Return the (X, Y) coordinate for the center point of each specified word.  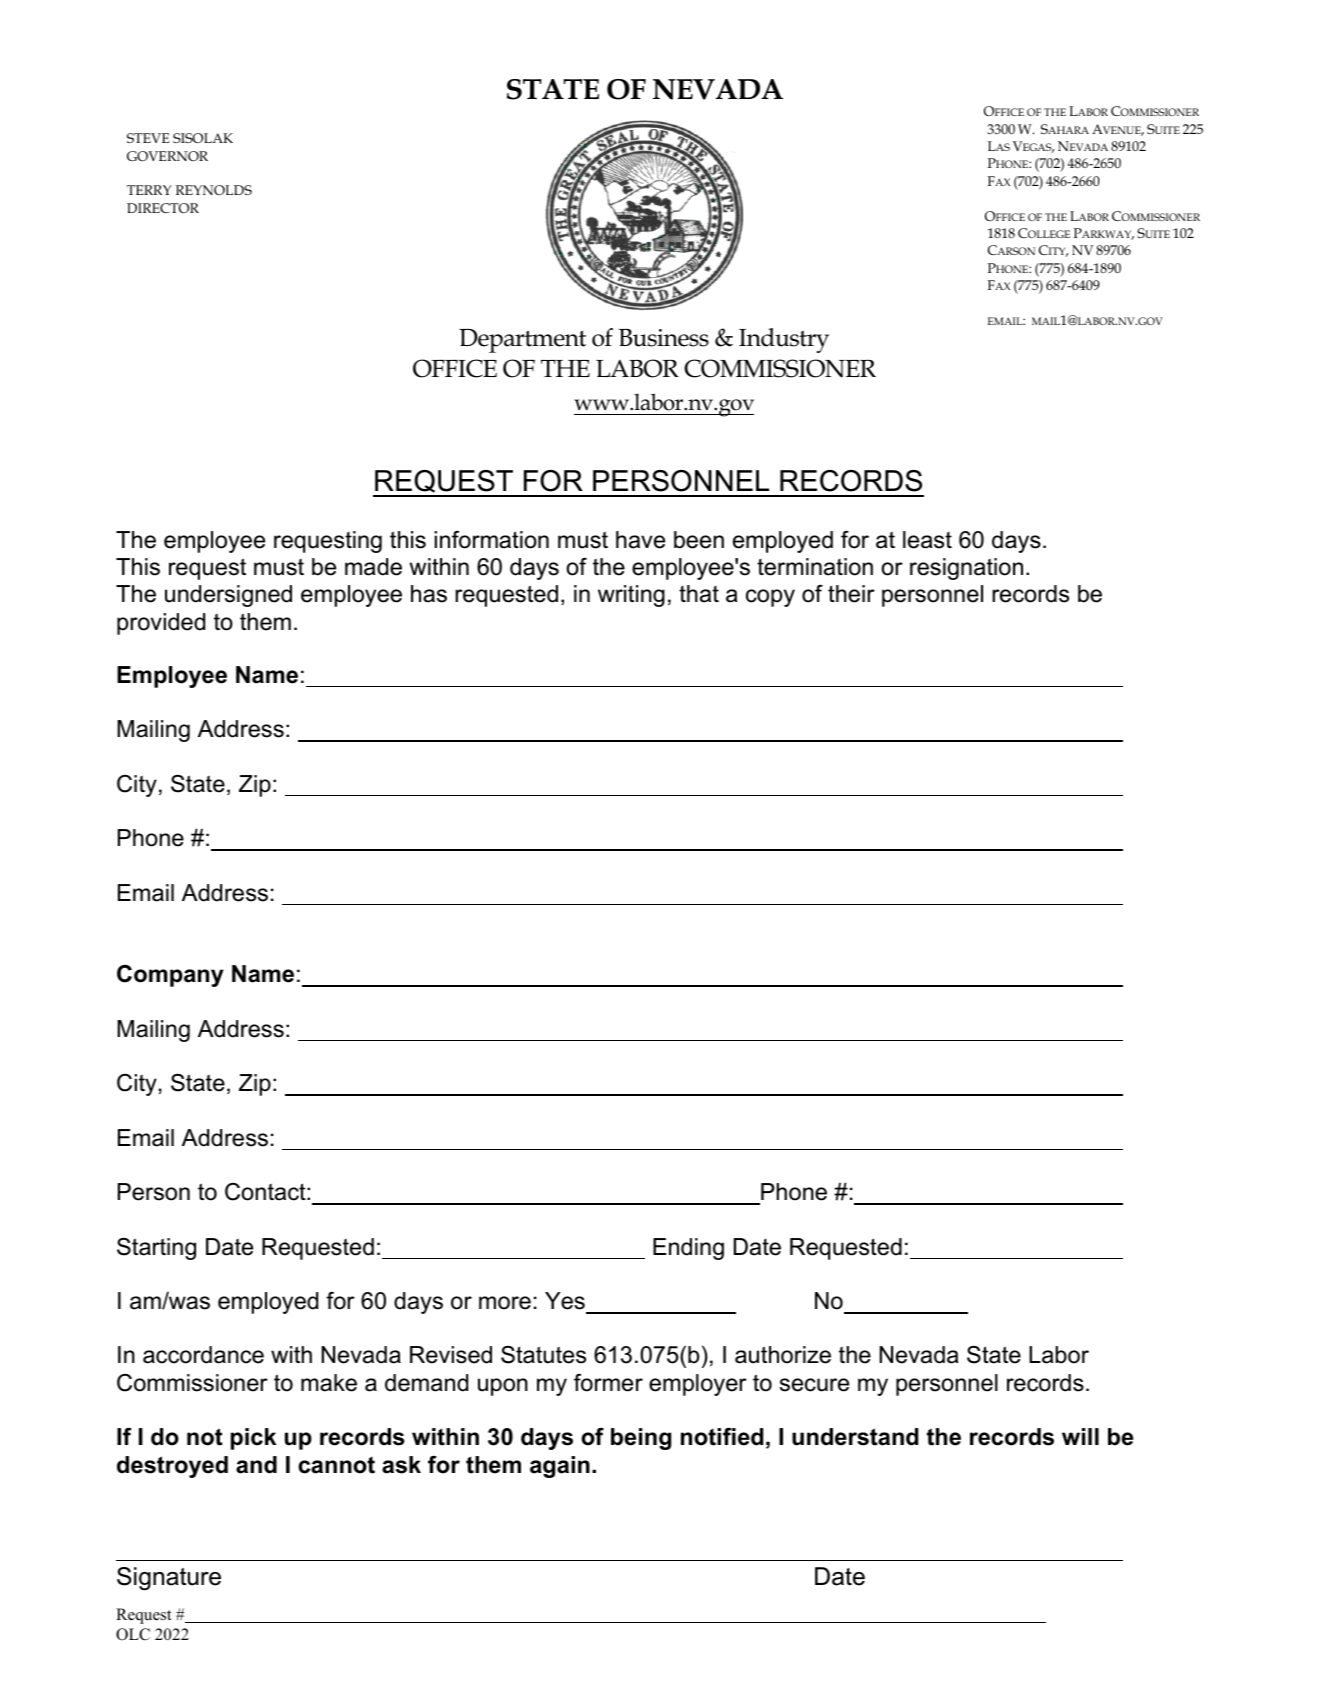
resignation (966, 569)
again (560, 1467)
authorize (783, 1355)
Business (664, 338)
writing (631, 596)
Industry (784, 340)
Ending (688, 1249)
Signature (169, 1579)
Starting (156, 1249)
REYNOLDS (214, 190)
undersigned (228, 596)
